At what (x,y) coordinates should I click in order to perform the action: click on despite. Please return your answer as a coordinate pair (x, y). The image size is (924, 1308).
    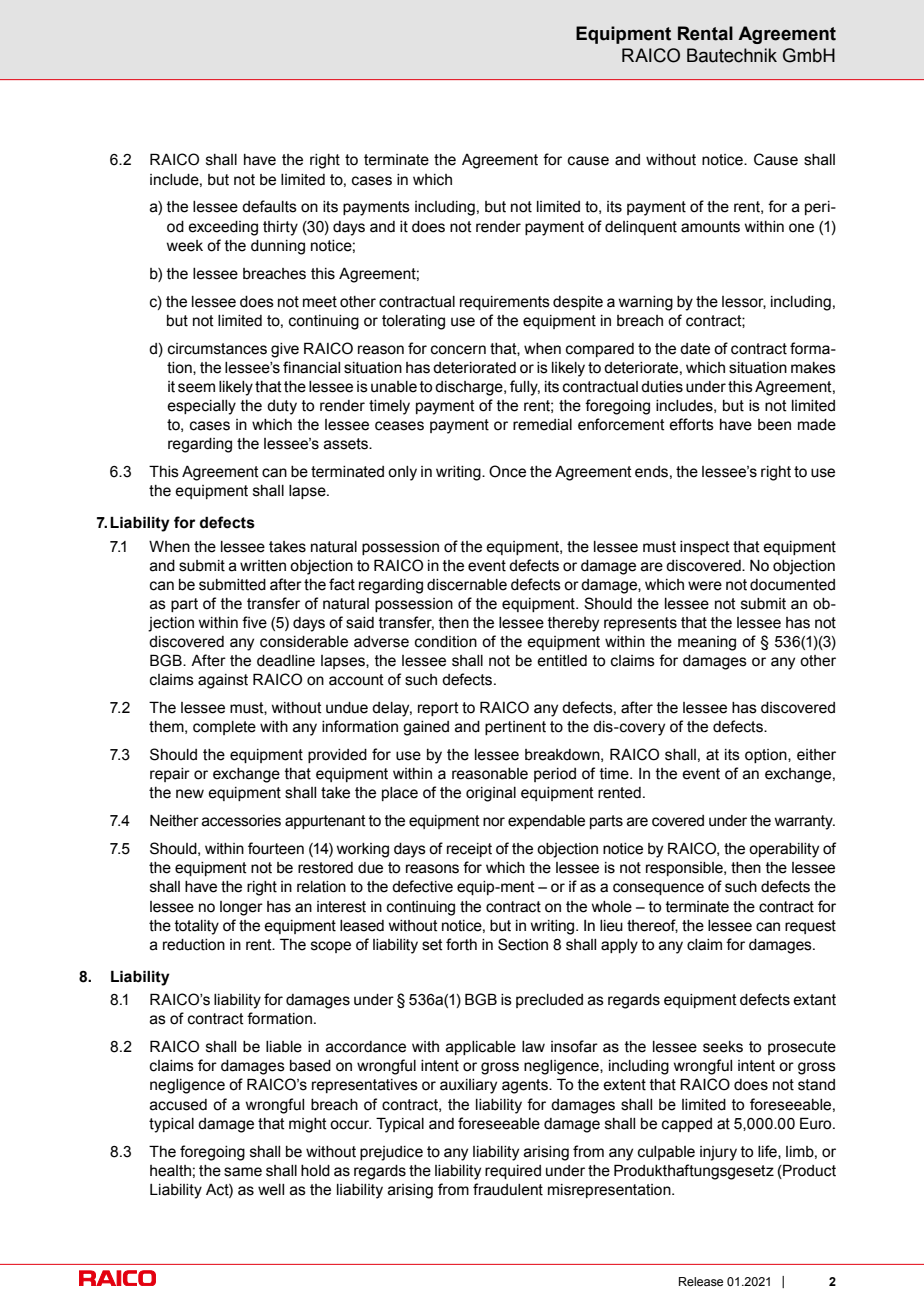
    Looking at the image, I should click on (578, 303).
